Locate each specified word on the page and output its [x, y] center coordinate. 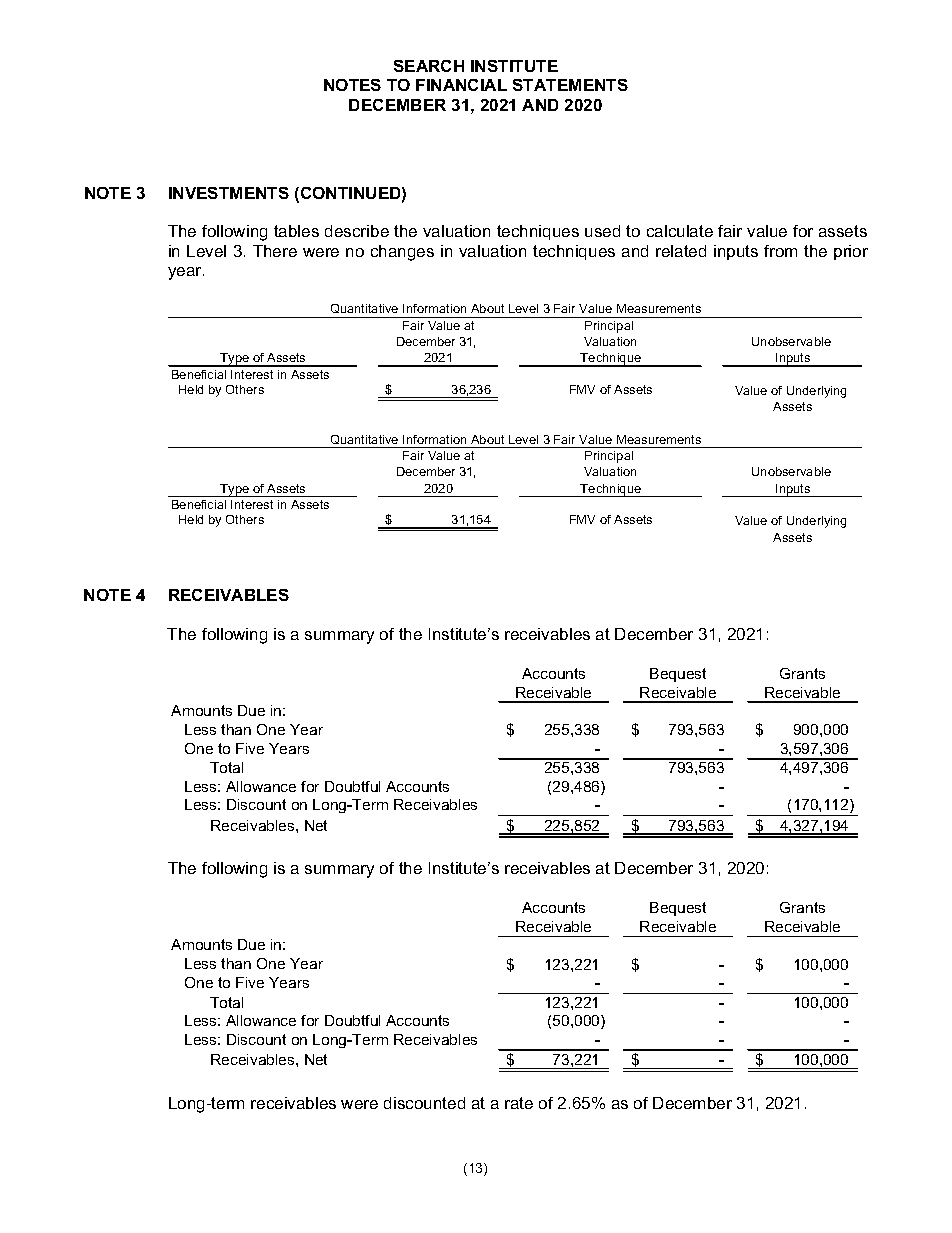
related [681, 251]
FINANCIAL [461, 85]
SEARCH [429, 66]
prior [851, 252]
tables [296, 231]
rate [519, 1103]
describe [357, 231]
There [275, 251]
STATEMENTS [570, 85]
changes [402, 253]
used [602, 231]
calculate [680, 231]
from [780, 251]
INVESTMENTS [229, 193]
